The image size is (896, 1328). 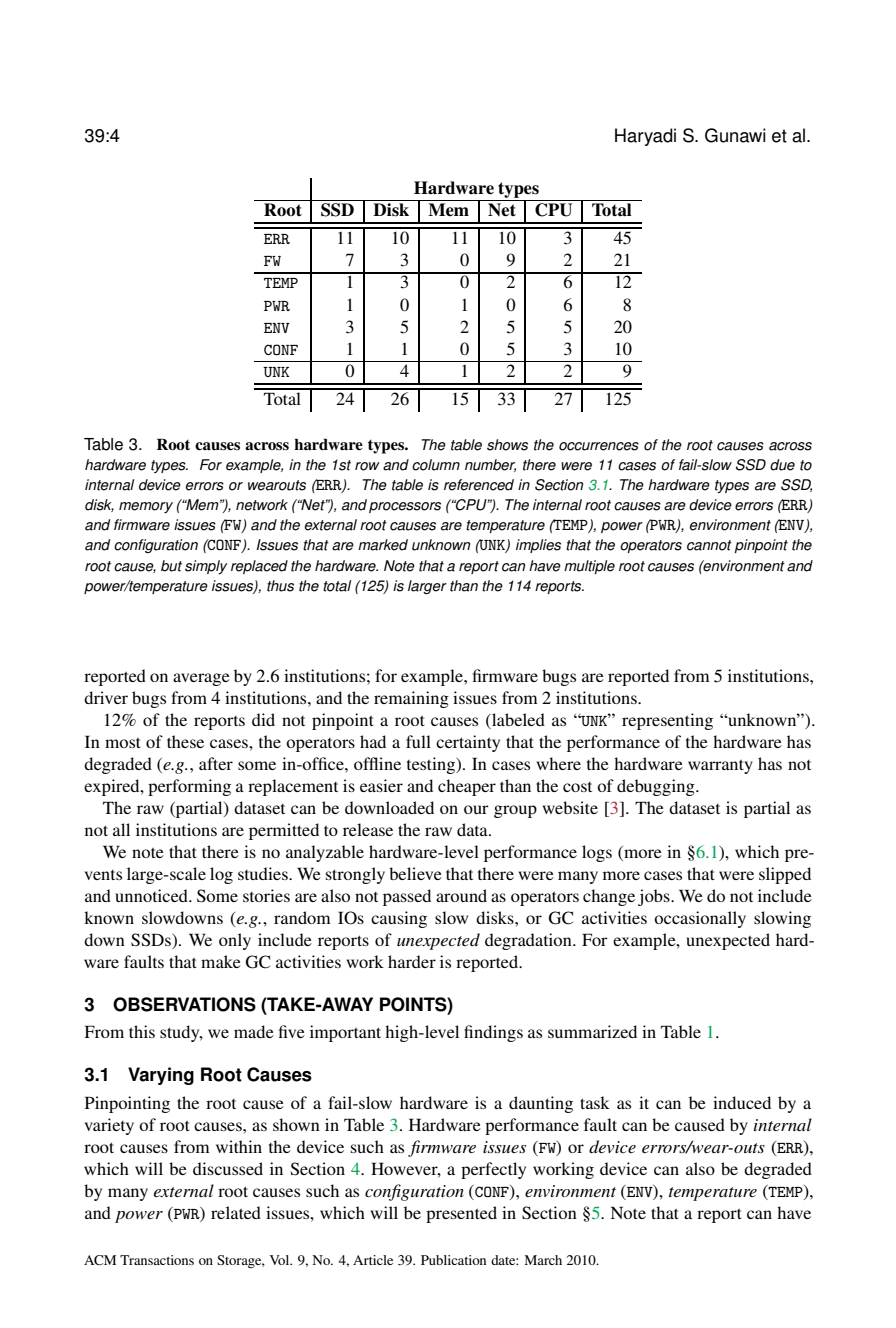 I want to click on believe, so click(x=415, y=873).
